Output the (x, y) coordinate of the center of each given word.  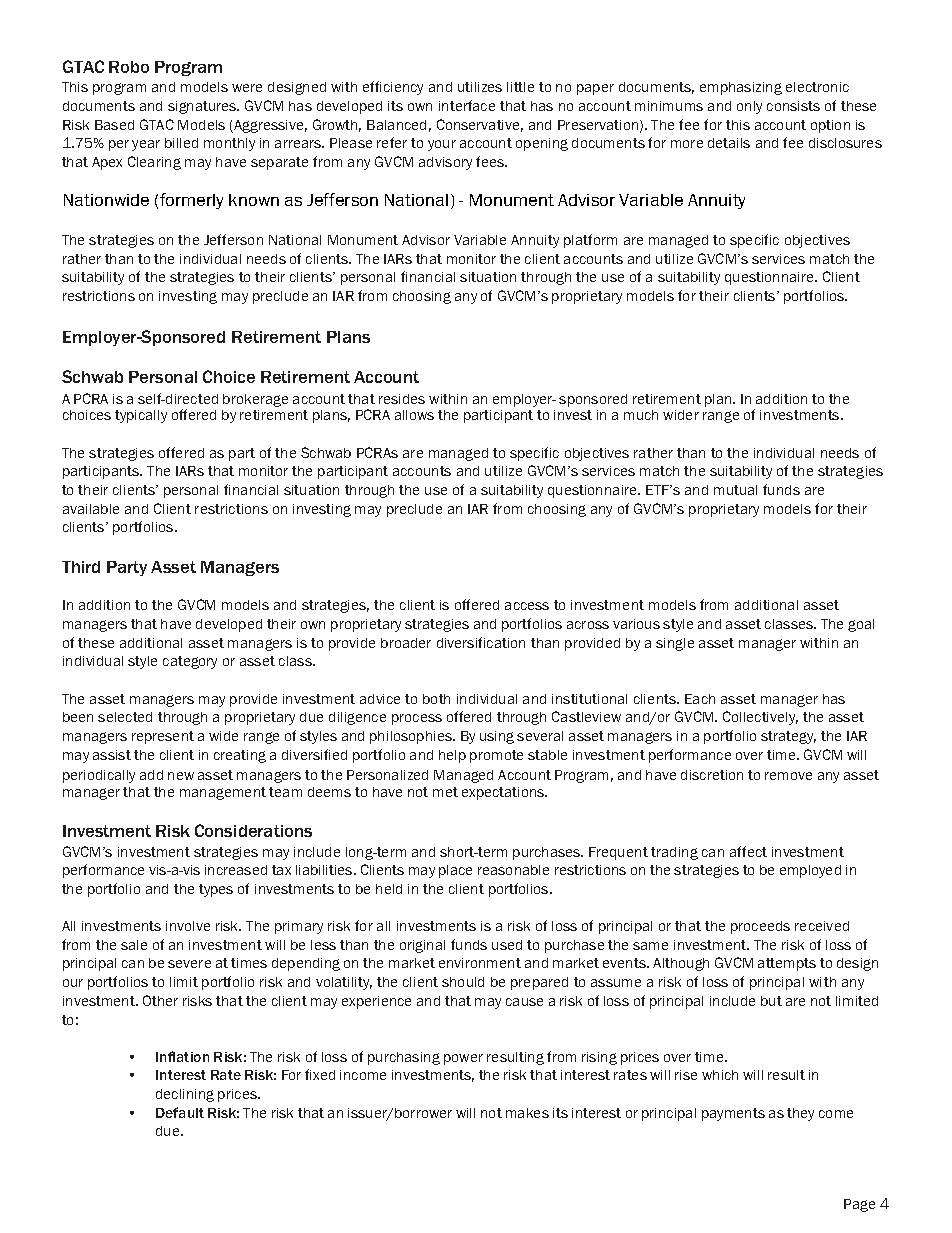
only (749, 107)
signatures (203, 107)
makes (527, 1113)
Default (180, 1112)
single (675, 644)
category (190, 662)
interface (467, 105)
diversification (481, 642)
